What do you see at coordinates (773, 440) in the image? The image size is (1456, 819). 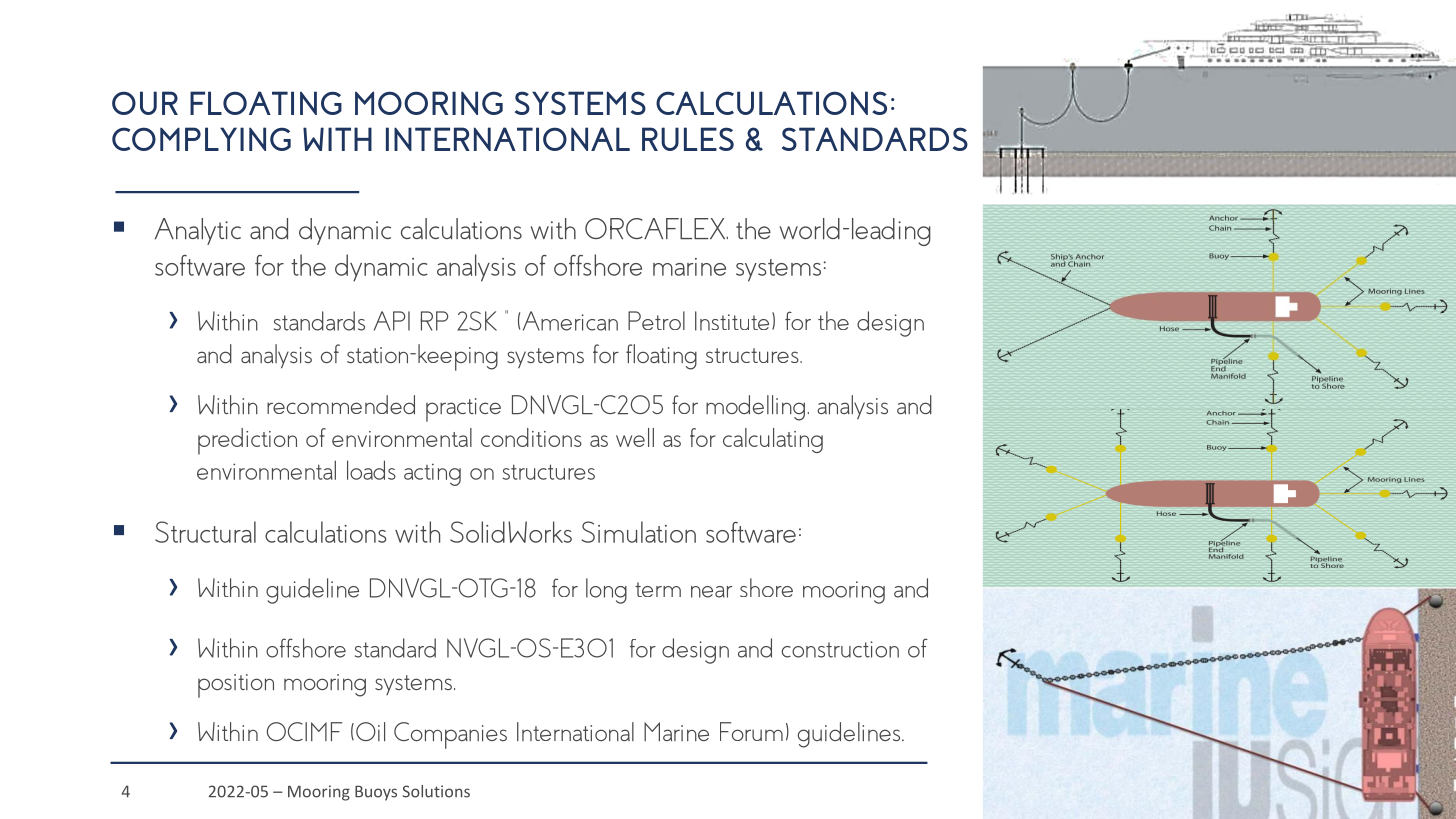 I see `calculating` at bounding box center [773, 440].
